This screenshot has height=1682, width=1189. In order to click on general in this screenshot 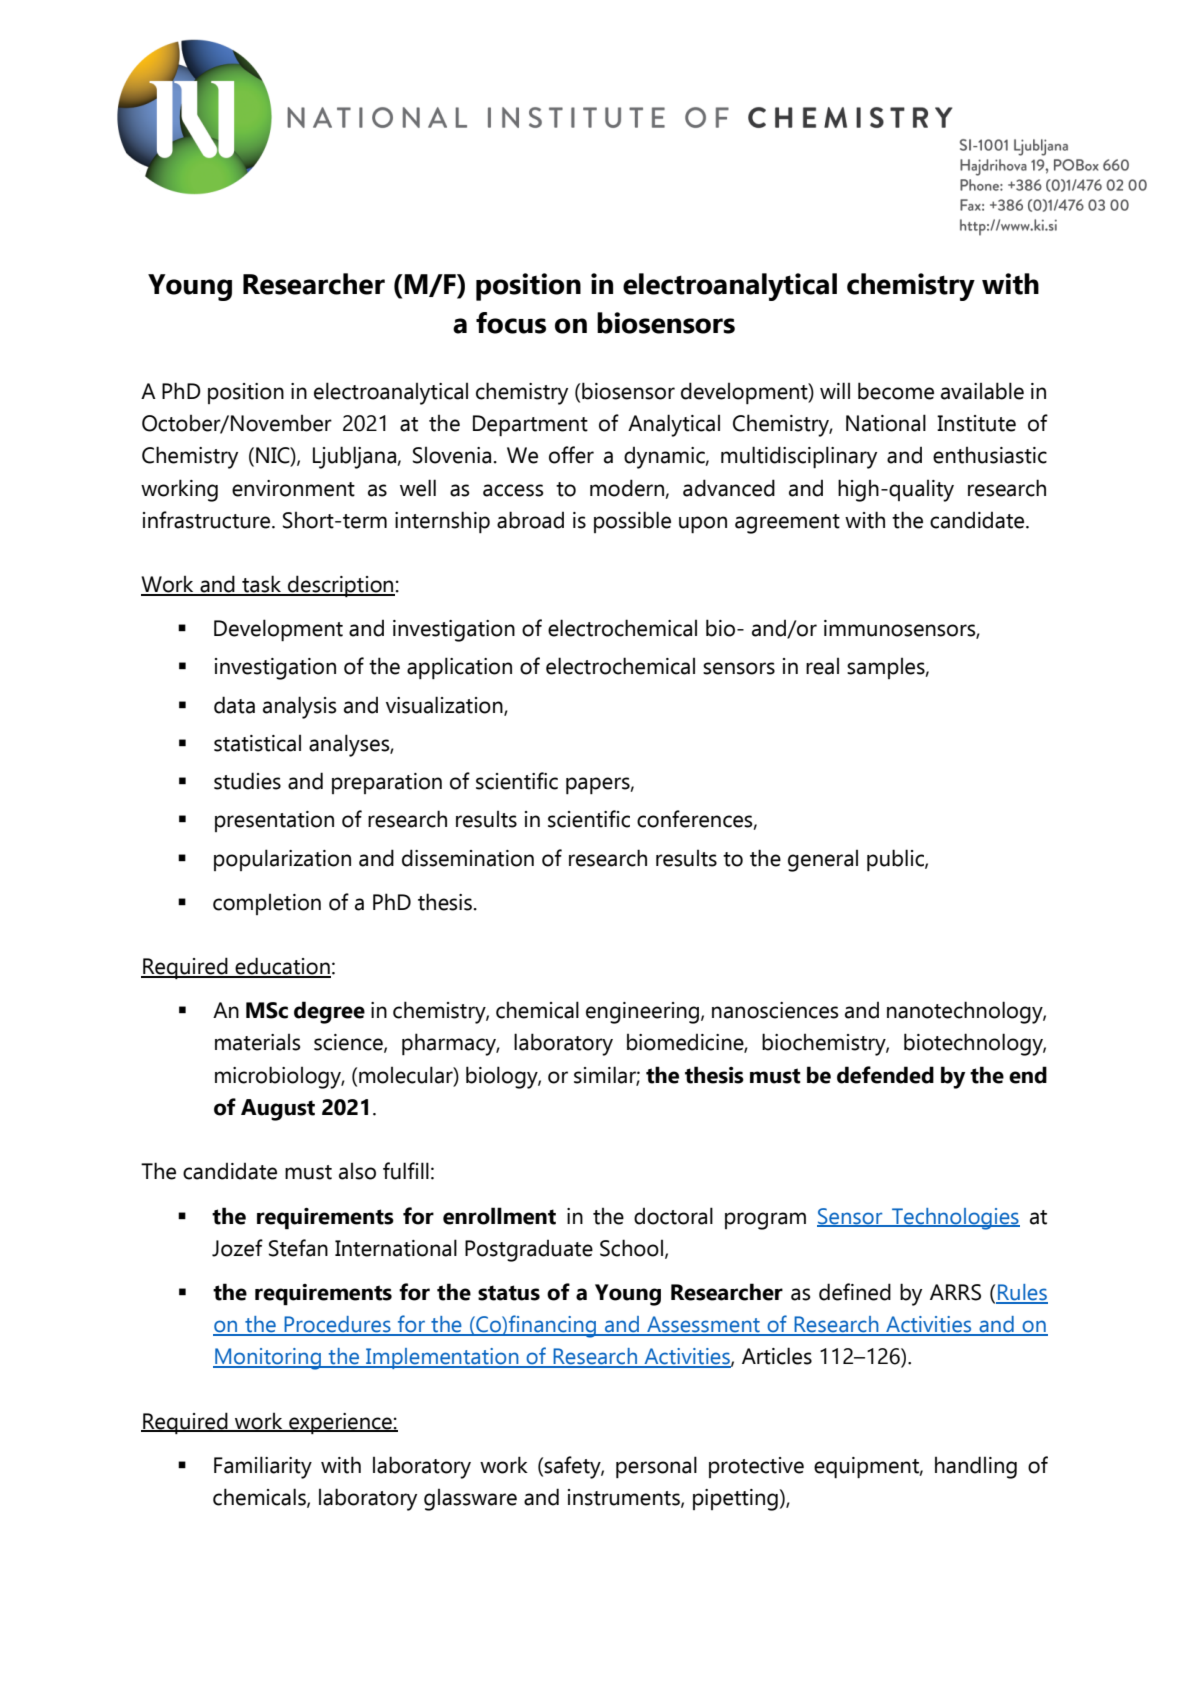, I will do `click(823, 861)`.
